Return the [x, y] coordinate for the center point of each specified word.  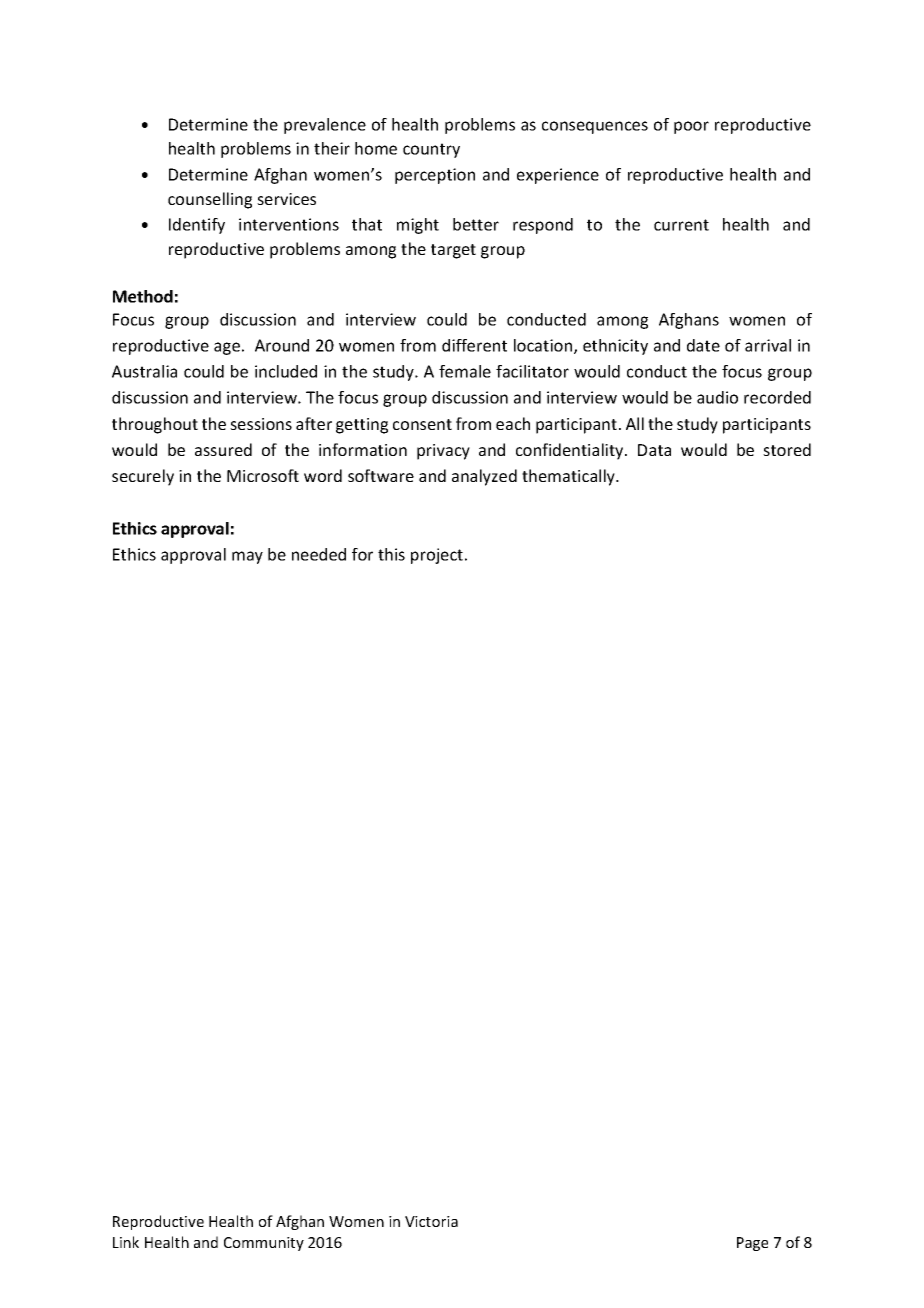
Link [126, 1242]
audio [717, 397]
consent [422, 424]
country [431, 150]
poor [691, 127]
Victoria [431, 1221]
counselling [210, 200]
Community [264, 1244]
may [247, 557]
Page [752, 1244]
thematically [570, 477]
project [438, 556]
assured [223, 449]
